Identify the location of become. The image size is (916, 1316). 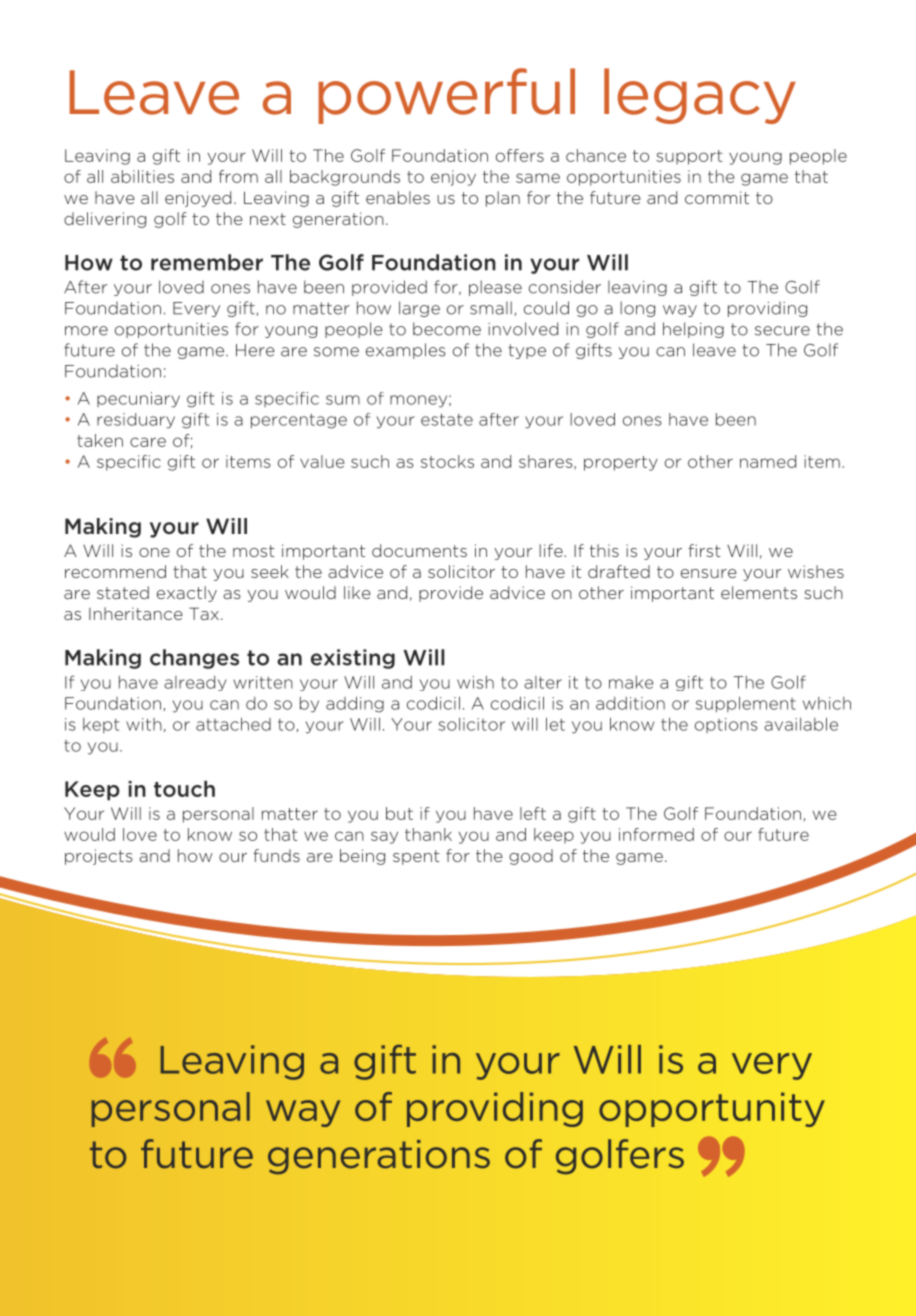
(447, 329).
